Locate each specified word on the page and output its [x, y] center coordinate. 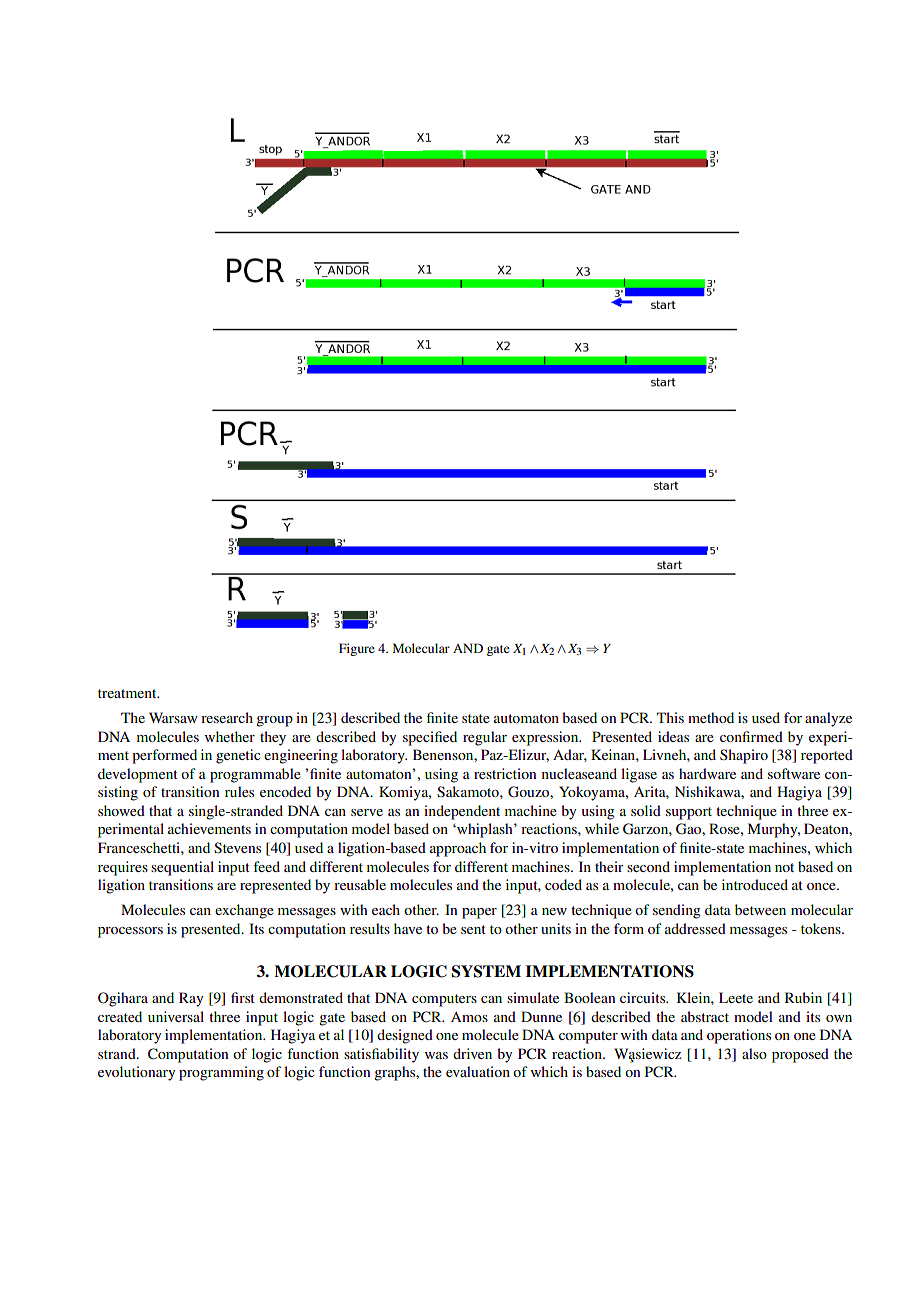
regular [485, 738]
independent [462, 812]
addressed [695, 928]
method [711, 717]
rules [239, 791]
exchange [244, 911]
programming [221, 1073]
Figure [357, 649]
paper [479, 913]
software [794, 773]
